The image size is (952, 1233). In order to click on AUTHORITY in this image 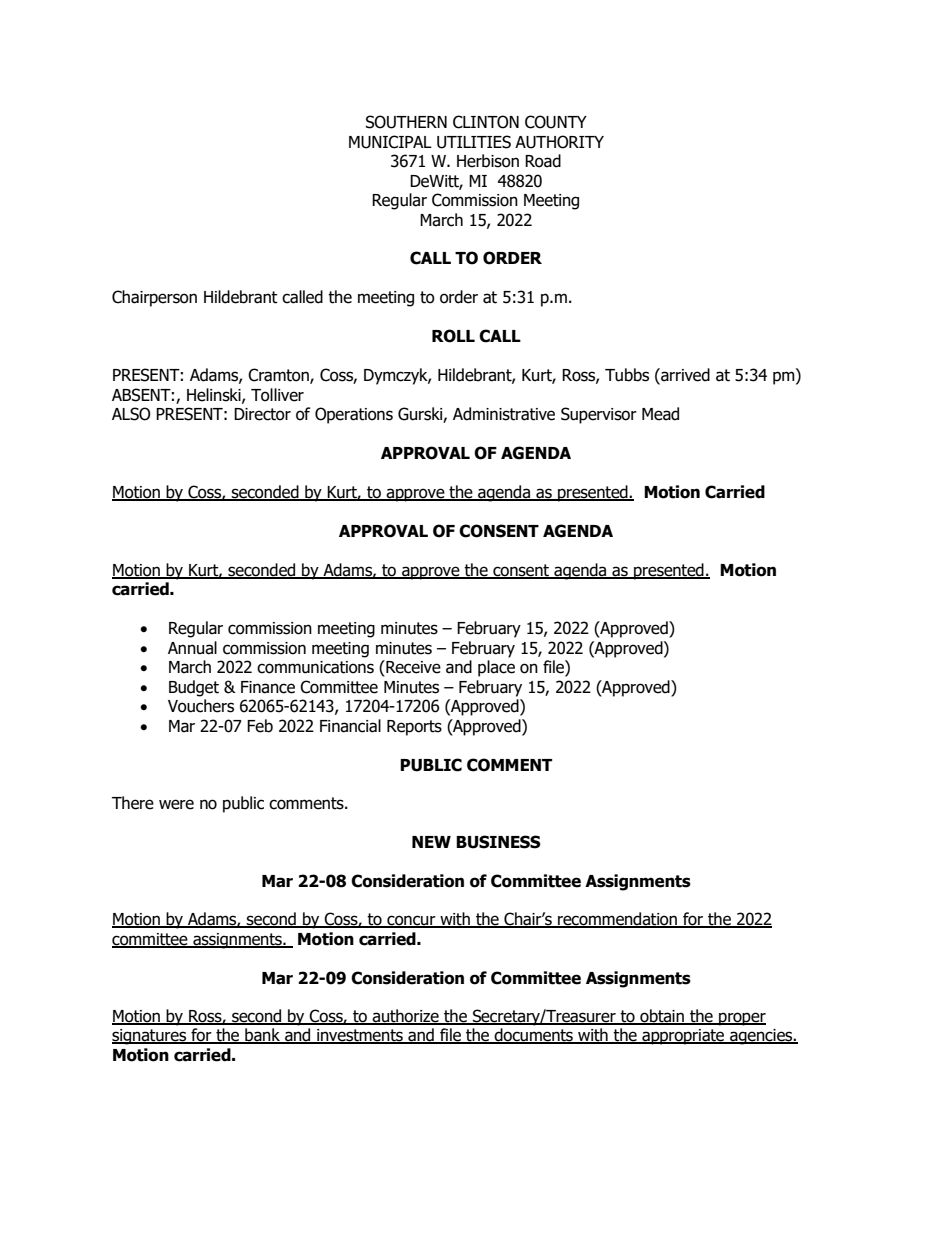, I will do `click(559, 142)`.
